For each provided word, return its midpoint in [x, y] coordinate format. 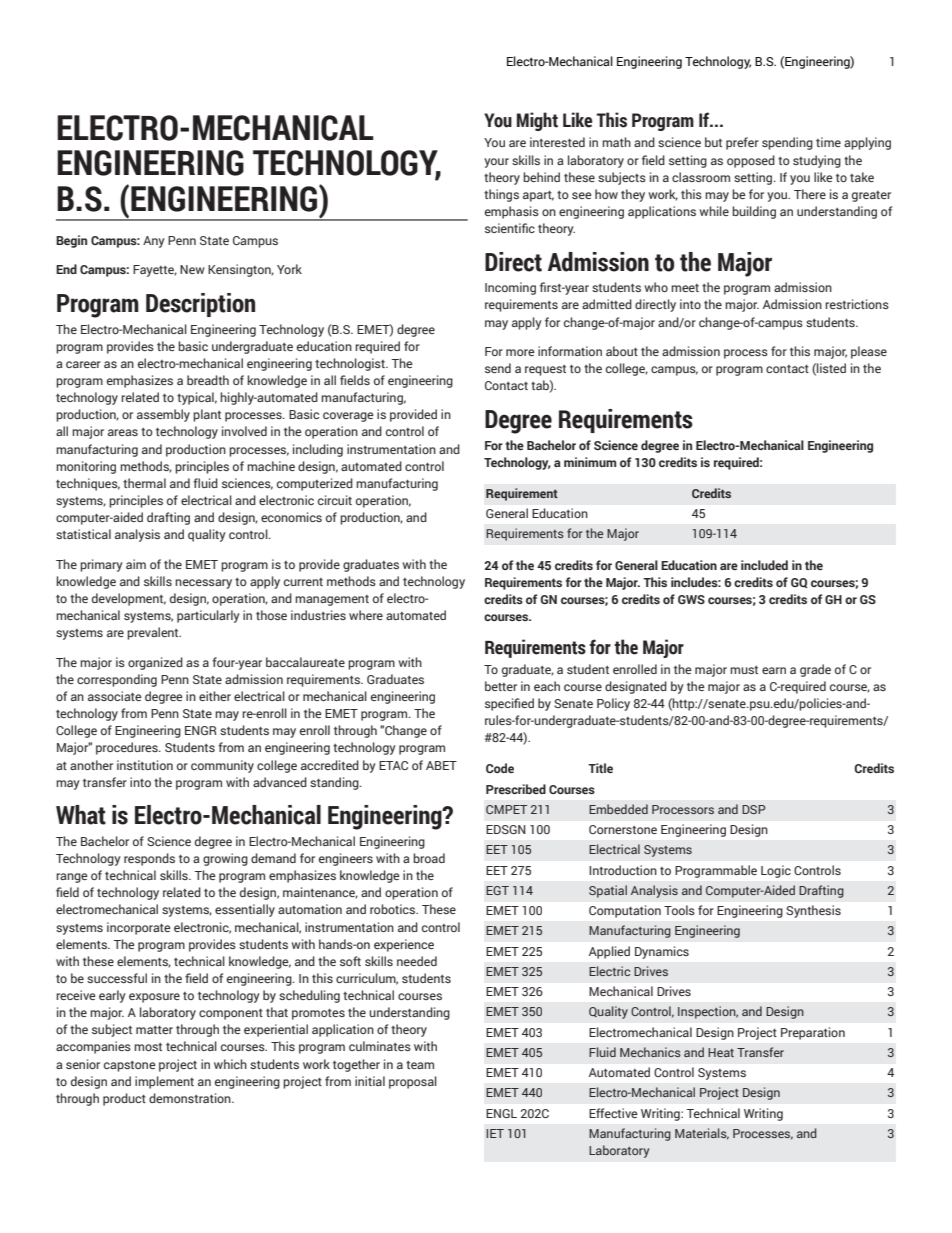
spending [787, 143]
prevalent [154, 633]
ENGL [501, 1113]
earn [774, 670]
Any [154, 242]
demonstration [191, 1098]
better [501, 686]
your [496, 163]
